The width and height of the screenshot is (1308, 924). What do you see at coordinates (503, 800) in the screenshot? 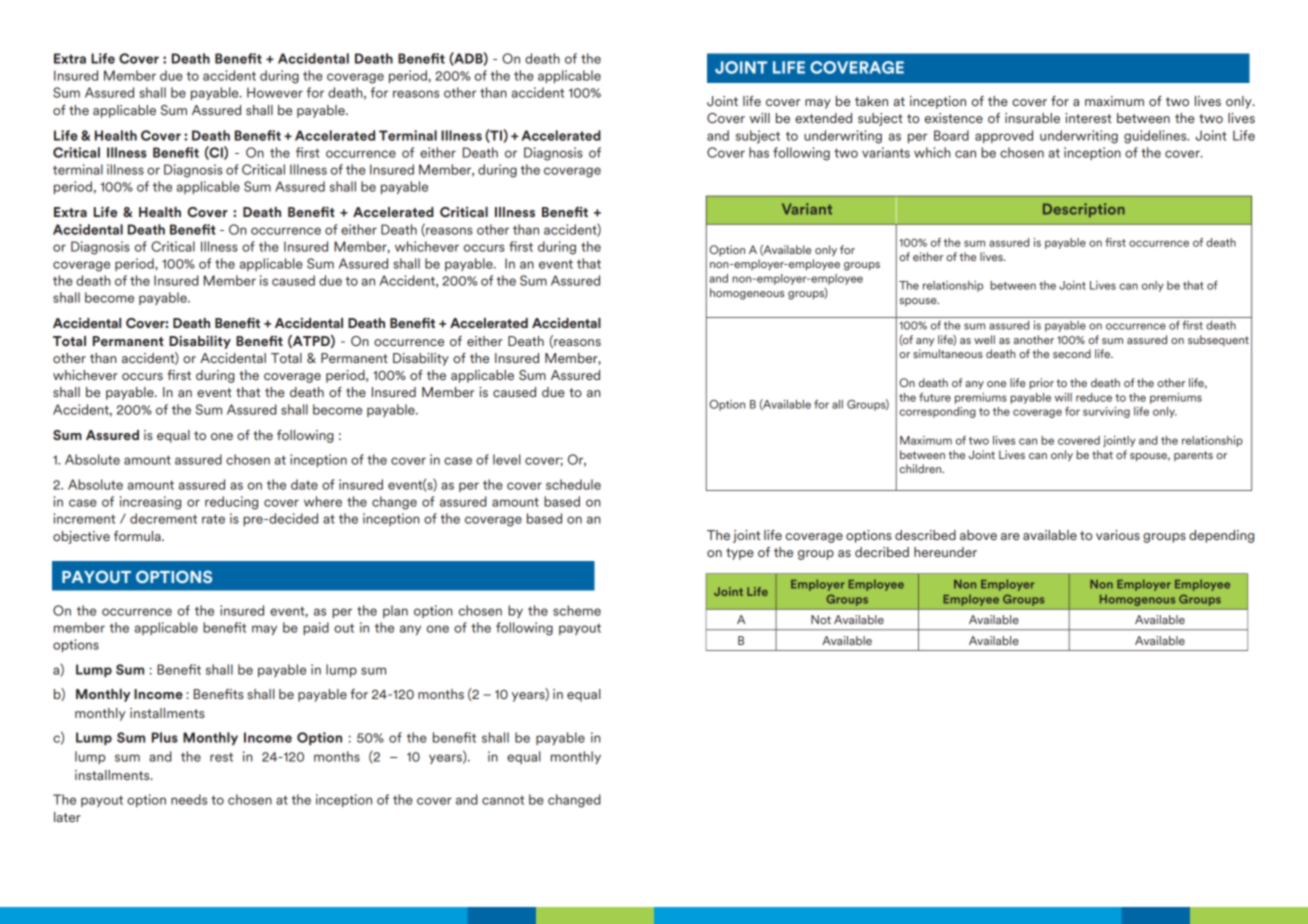
I see `cannot` at bounding box center [503, 800].
